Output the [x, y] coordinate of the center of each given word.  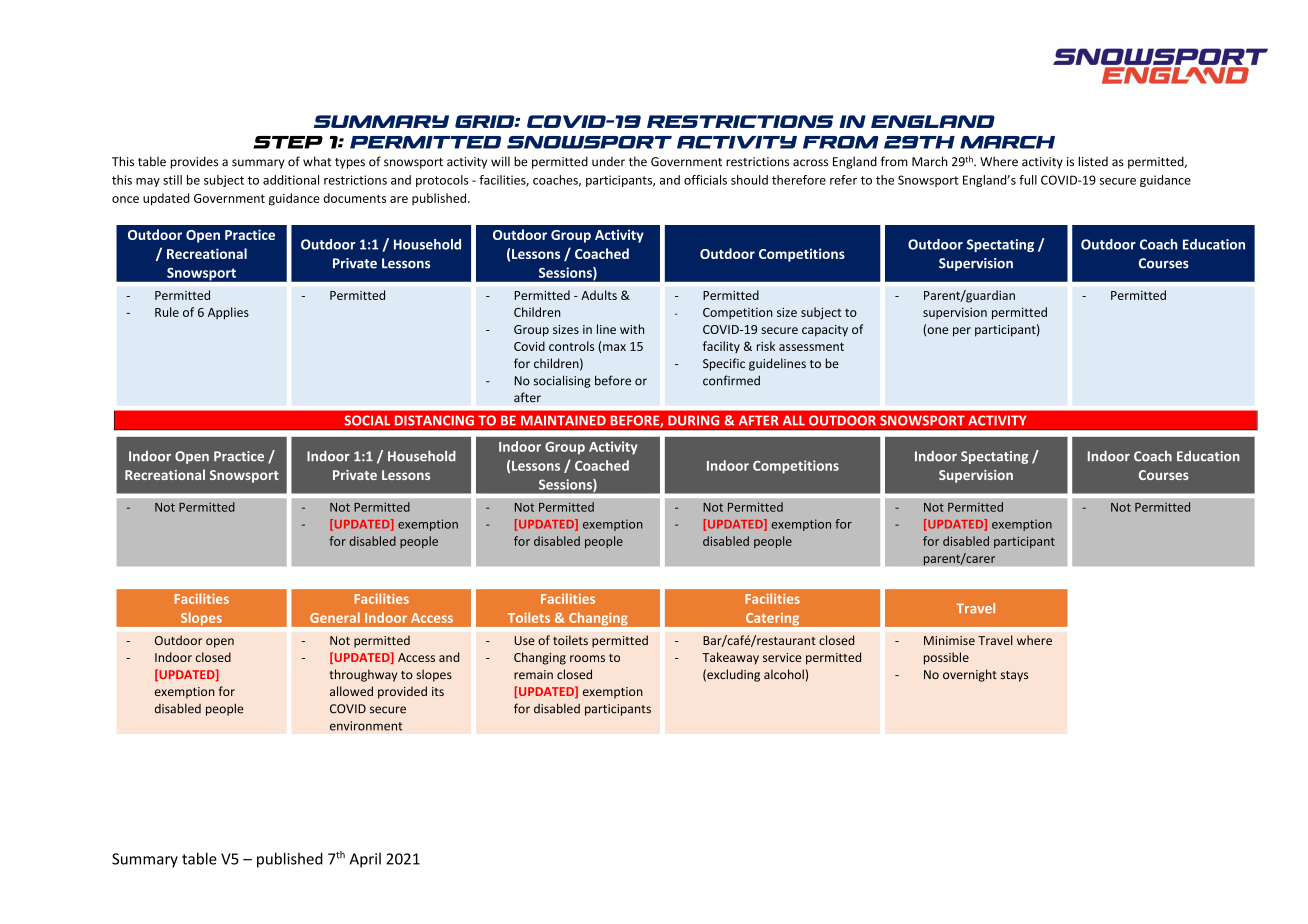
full [1028, 180]
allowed [351, 691]
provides [194, 162]
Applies [228, 313]
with [632, 329]
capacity [825, 331]
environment [366, 726]
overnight [970, 675]
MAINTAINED [563, 420]
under [608, 161]
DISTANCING [434, 420]
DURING [693, 420]
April [365, 860]
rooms [587, 658]
